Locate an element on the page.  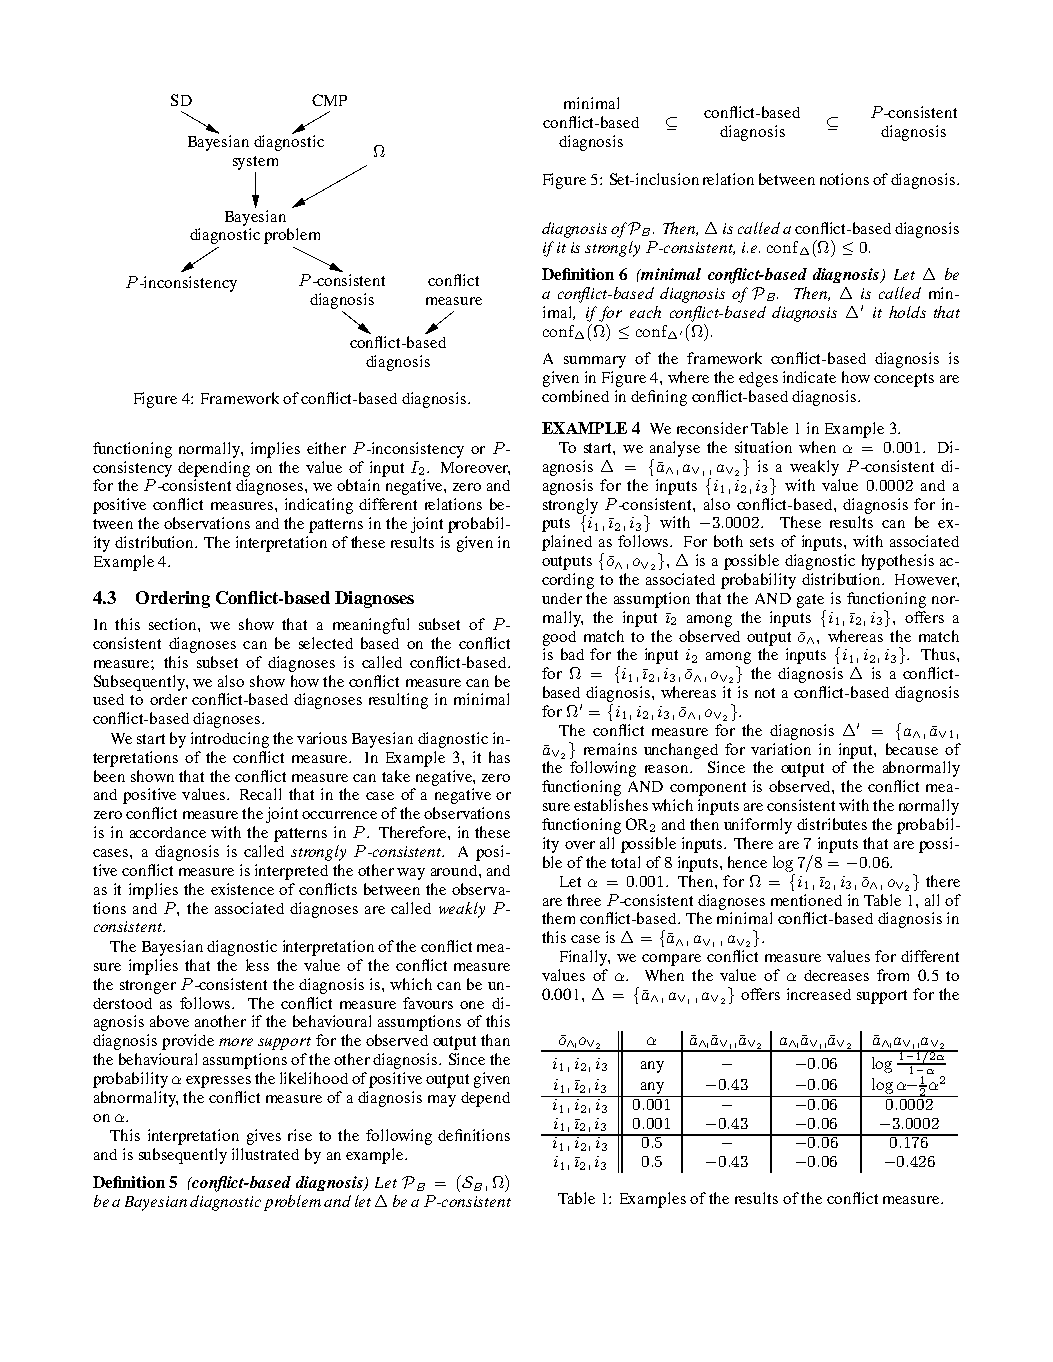
gives is located at coordinates (264, 1137).
